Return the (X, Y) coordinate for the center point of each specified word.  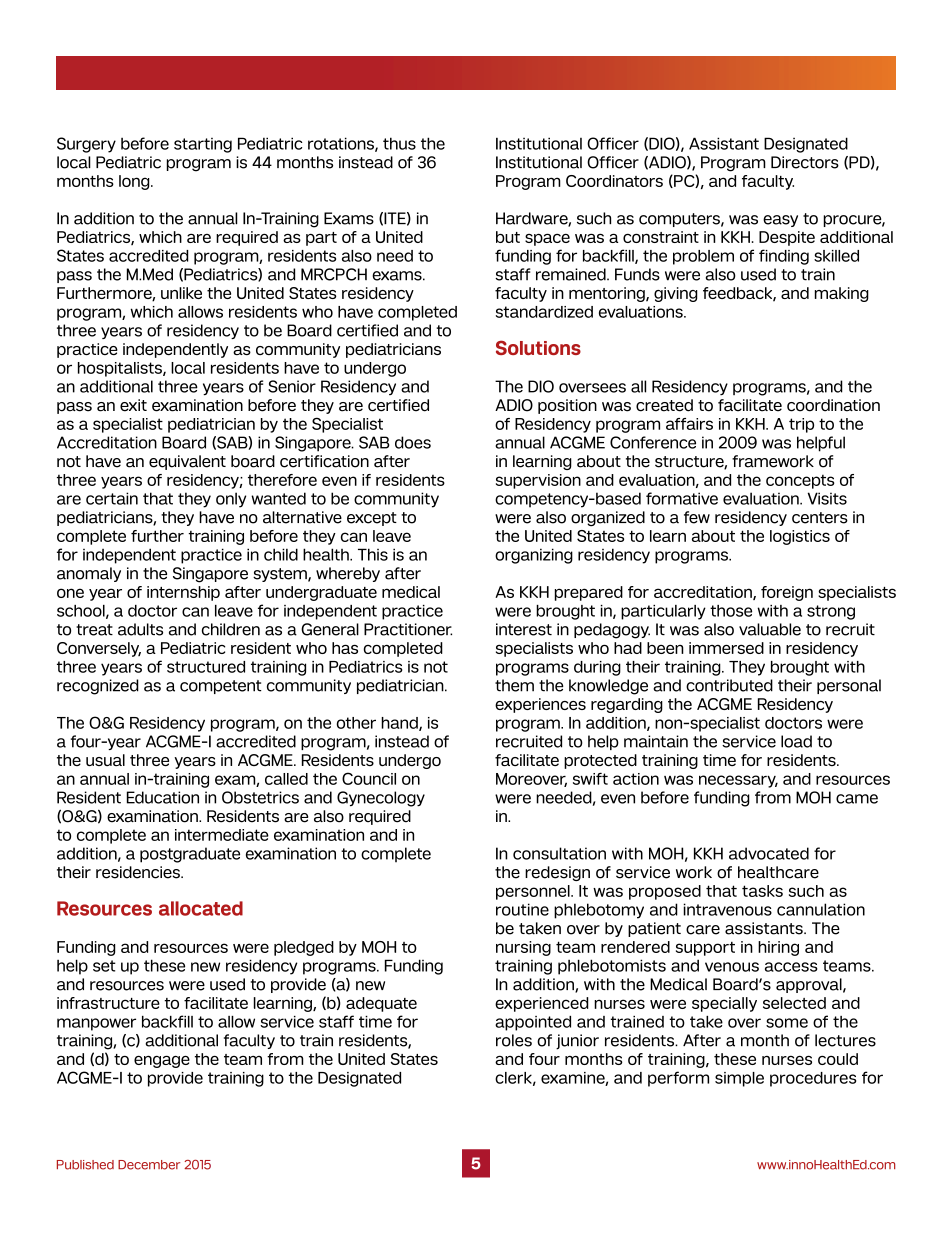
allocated (201, 908)
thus (399, 143)
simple (739, 1079)
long (135, 182)
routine (522, 909)
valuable (770, 629)
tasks (762, 891)
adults (140, 629)
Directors (805, 162)
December (149, 1165)
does (413, 442)
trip (801, 425)
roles (514, 1040)
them (514, 685)
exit (133, 405)
